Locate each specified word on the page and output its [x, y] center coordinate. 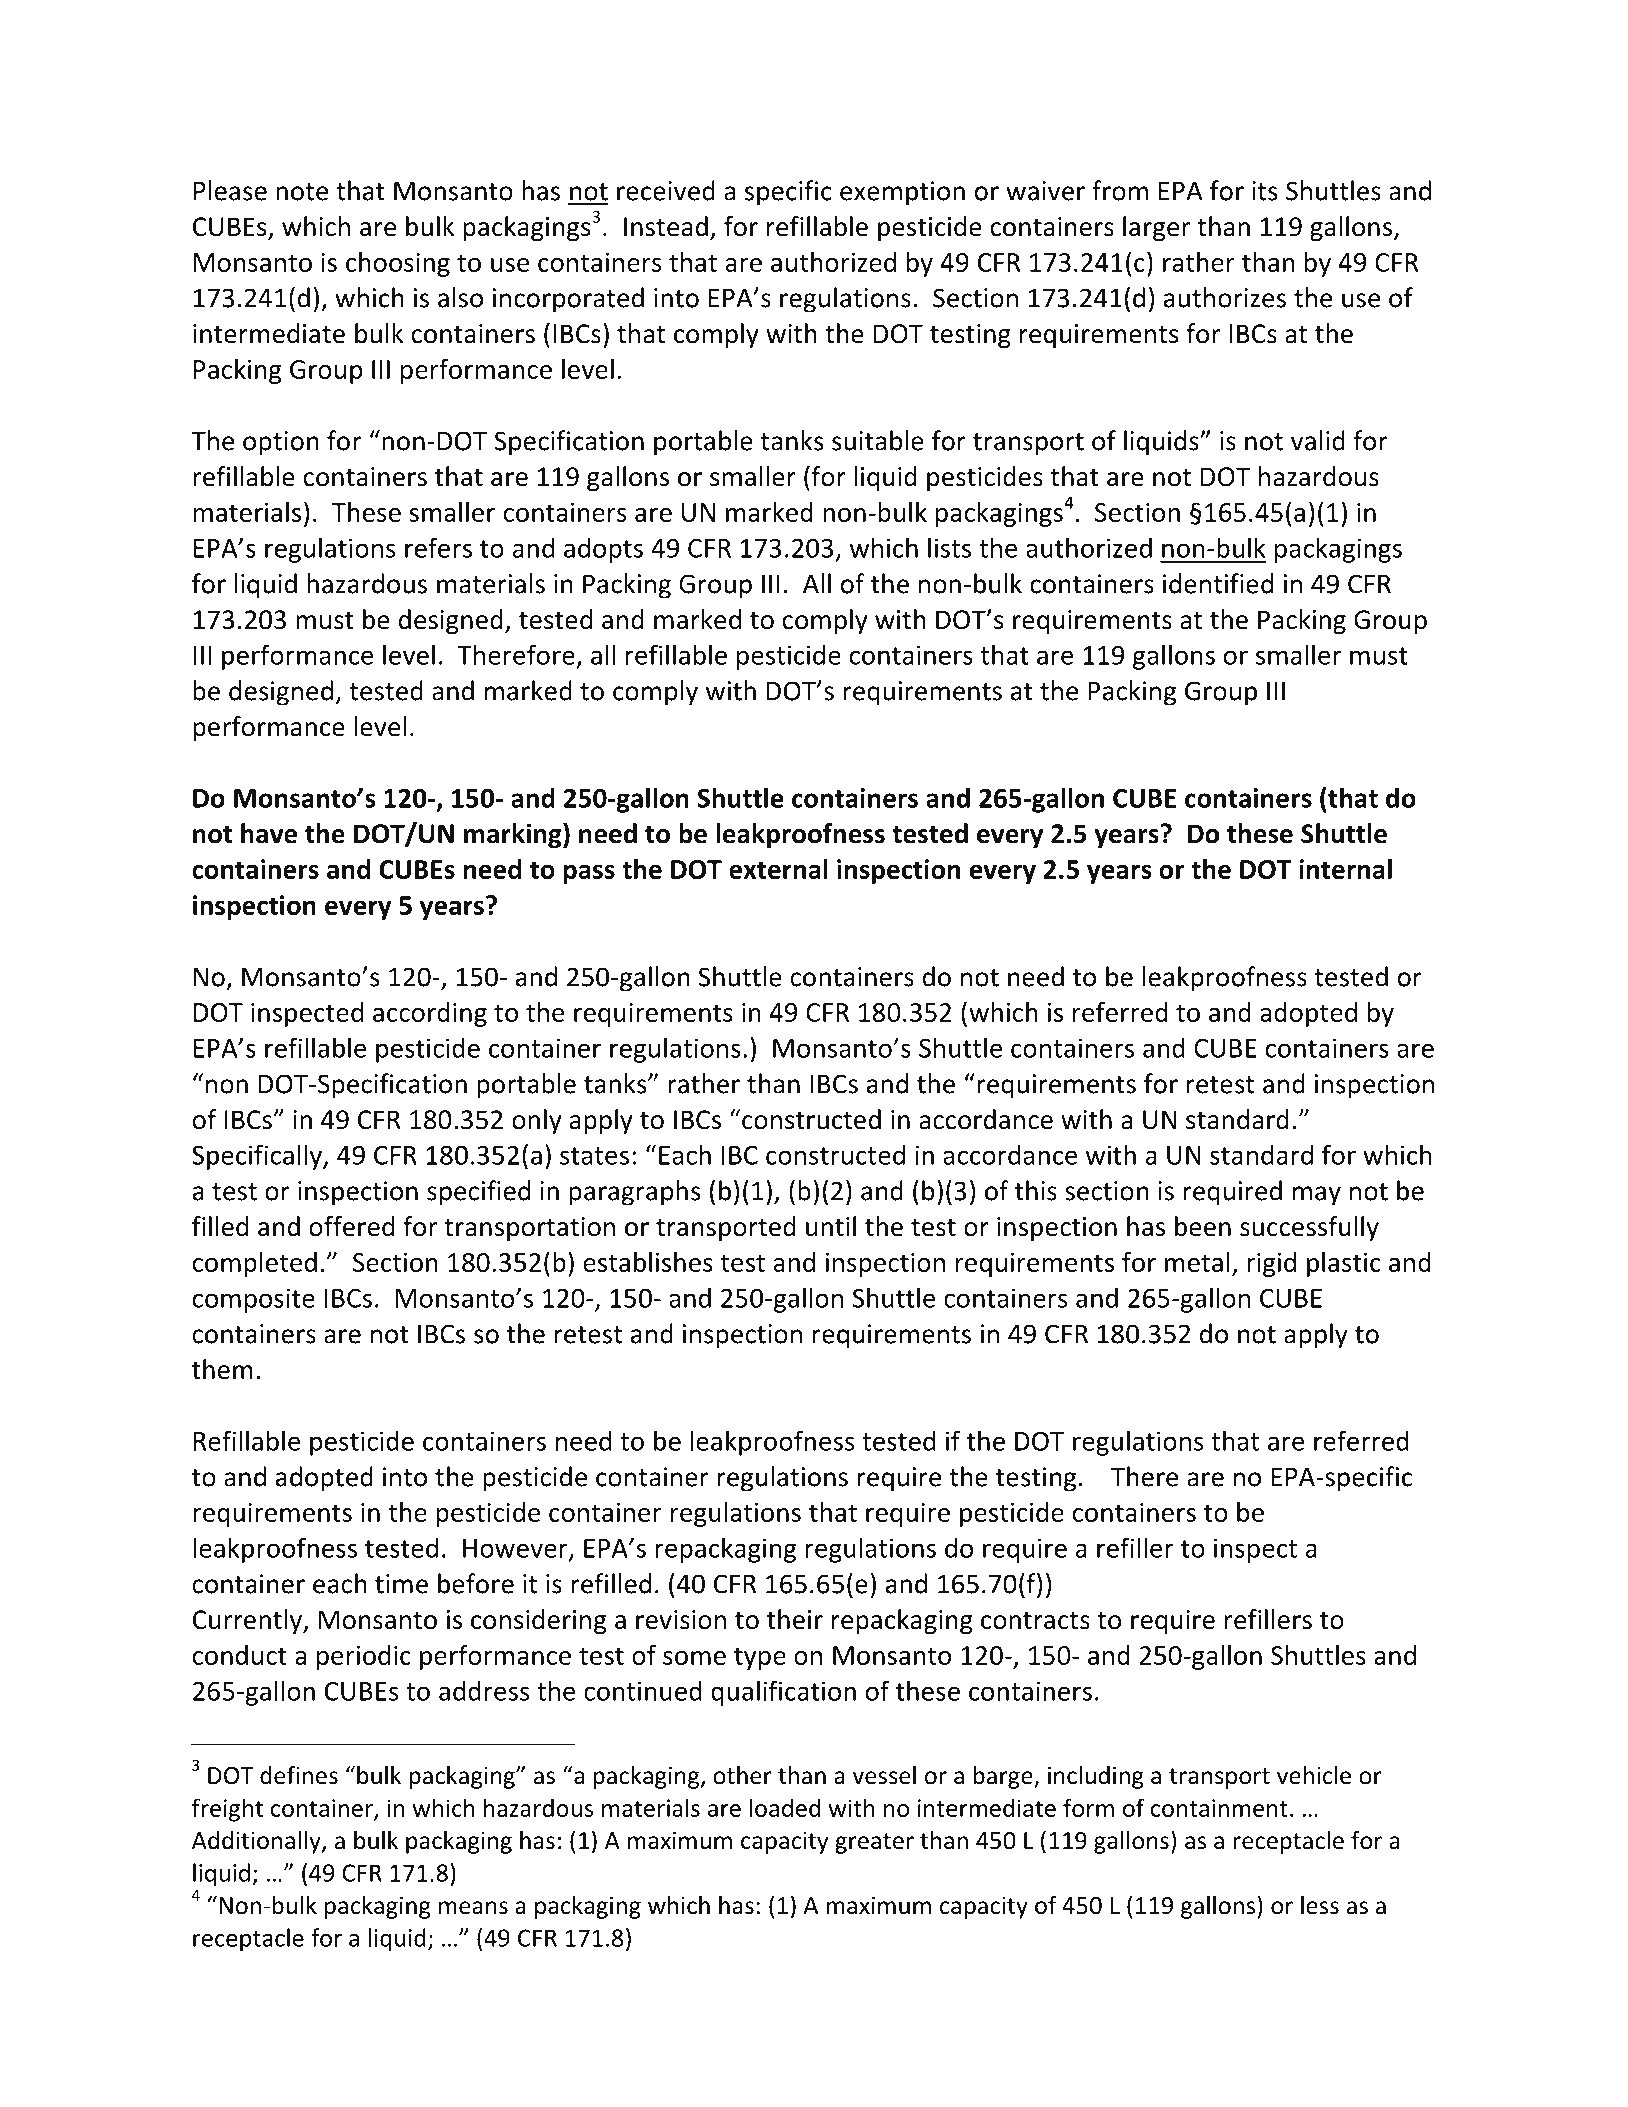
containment [1219, 1808]
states [594, 1156]
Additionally [257, 1842]
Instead [666, 226]
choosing [398, 264]
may [1317, 1196]
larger [1156, 228]
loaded [785, 1807]
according [430, 1014]
